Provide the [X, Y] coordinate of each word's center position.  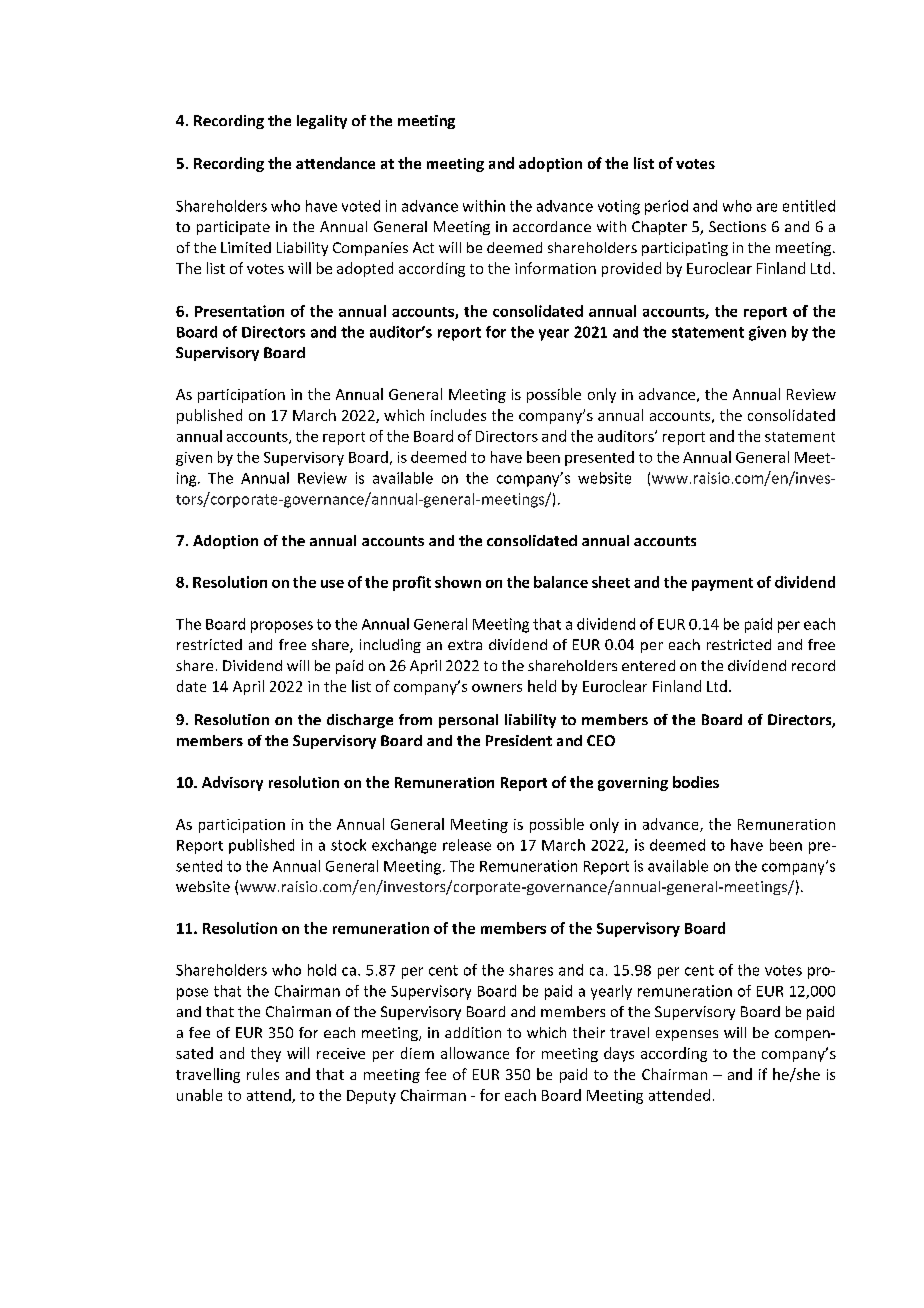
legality [322, 122]
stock [348, 845]
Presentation [239, 311]
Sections [737, 226]
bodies [696, 782]
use [332, 584]
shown [458, 582]
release [467, 845]
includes [458, 415]
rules [263, 1074]
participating [685, 249]
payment [722, 584]
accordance [552, 226]
